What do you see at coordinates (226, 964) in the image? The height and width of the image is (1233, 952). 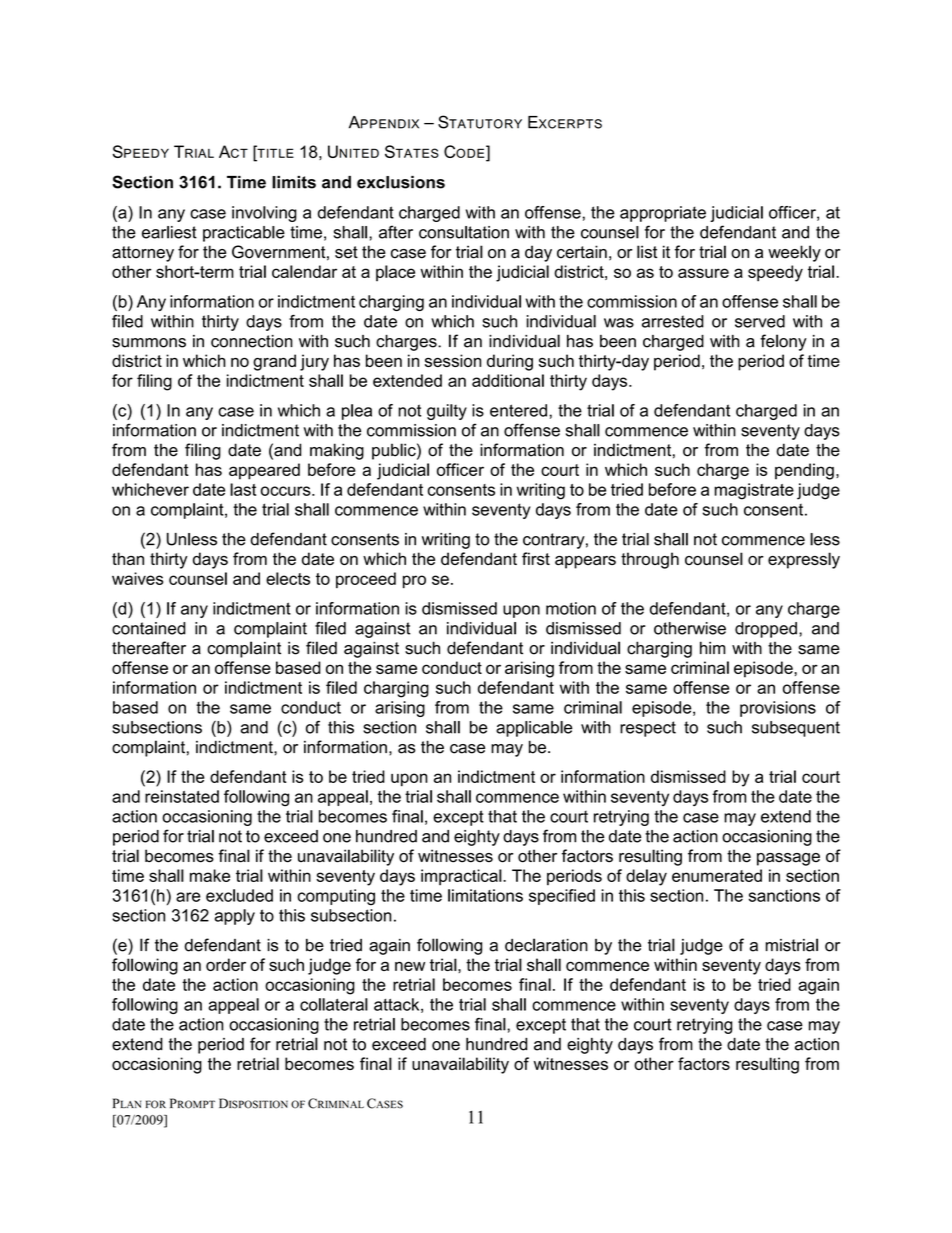 I see `order` at bounding box center [226, 964].
